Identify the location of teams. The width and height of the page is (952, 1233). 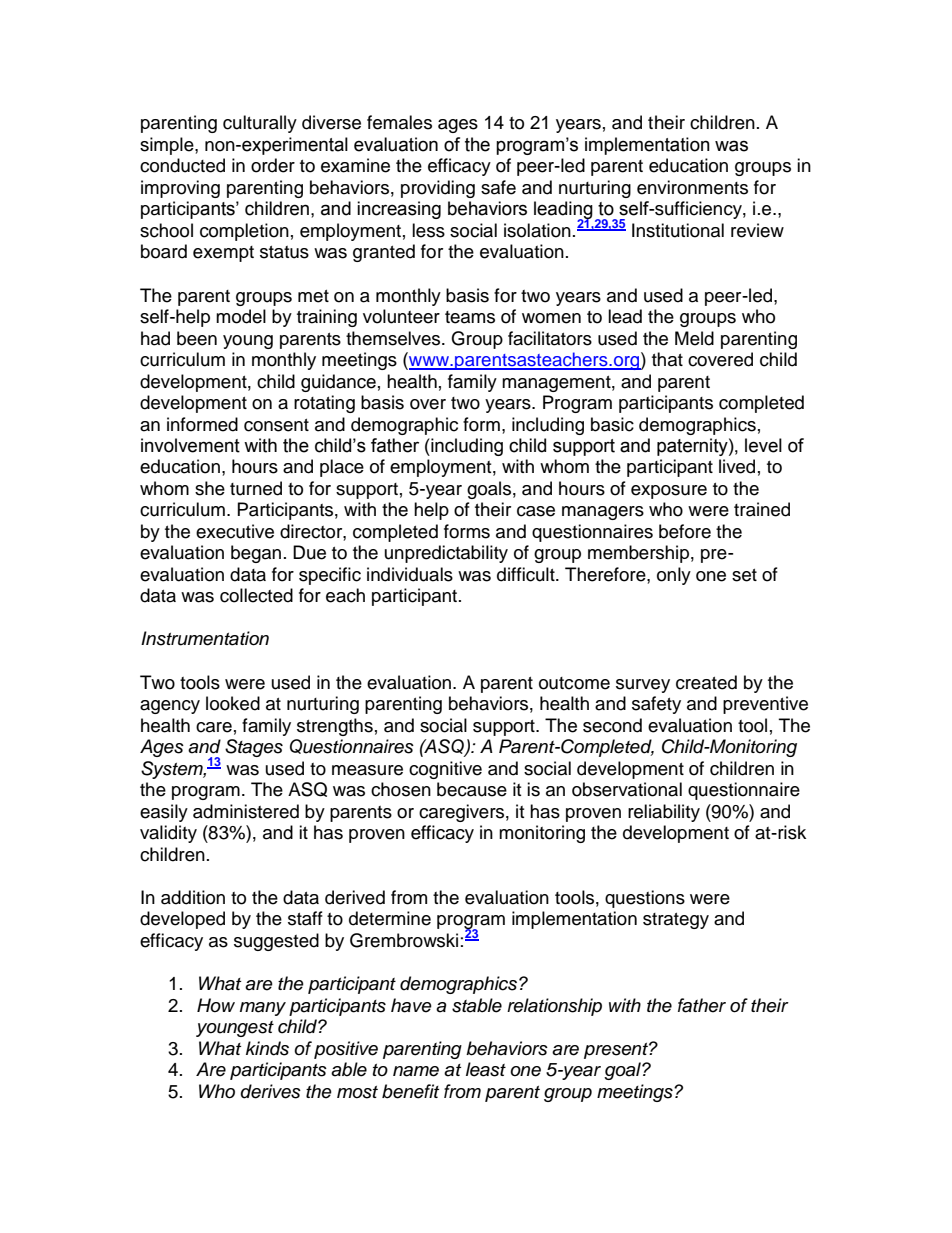
(470, 317).
